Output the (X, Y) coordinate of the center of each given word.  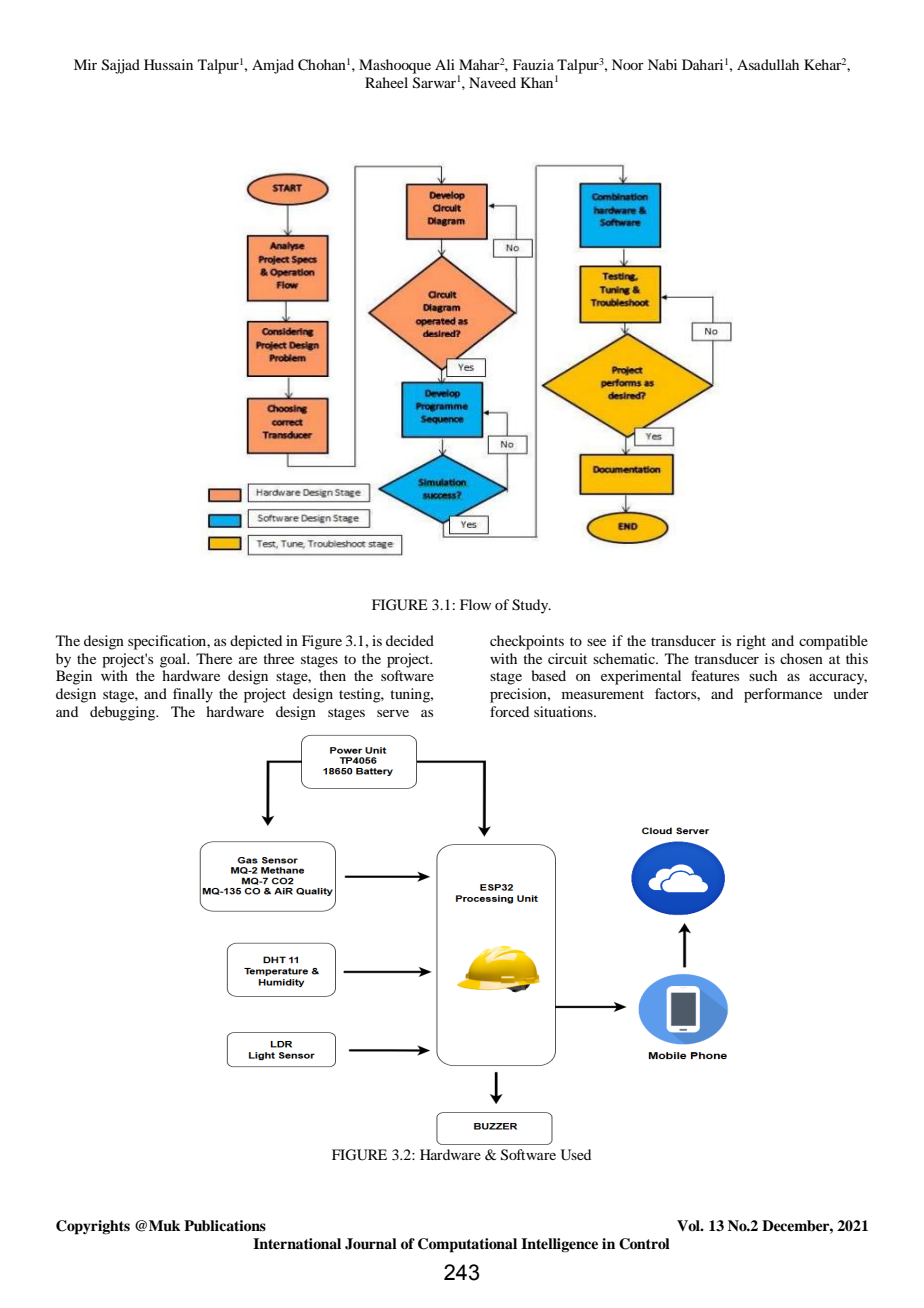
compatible (833, 642)
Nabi (662, 64)
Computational (467, 1245)
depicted (256, 642)
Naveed (492, 82)
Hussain (168, 64)
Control (644, 1244)
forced (509, 711)
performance (783, 695)
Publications (225, 1226)
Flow (475, 604)
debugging (124, 713)
